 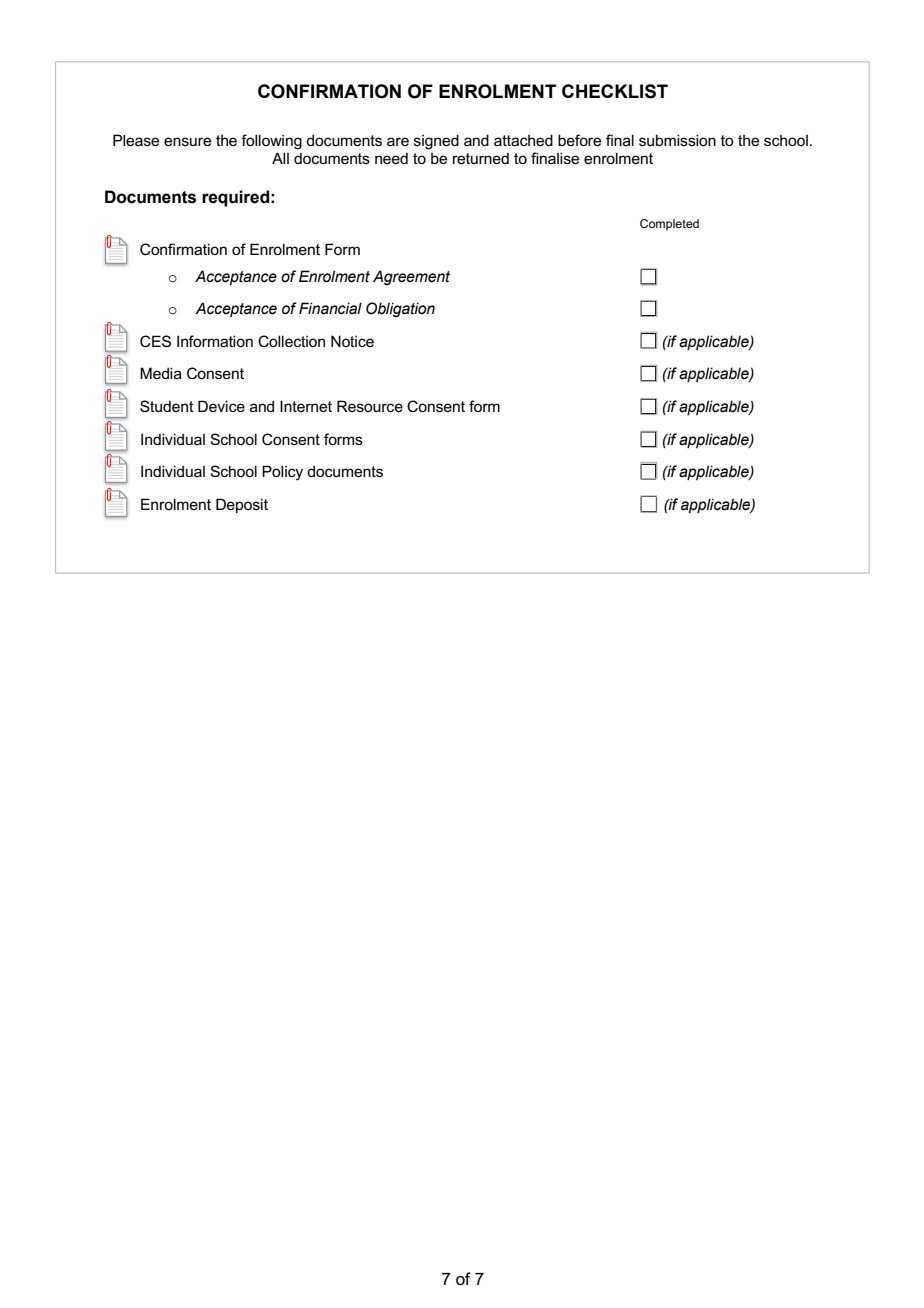 What do you see at coordinates (411, 277) in the screenshot?
I see `Agreement` at bounding box center [411, 277].
